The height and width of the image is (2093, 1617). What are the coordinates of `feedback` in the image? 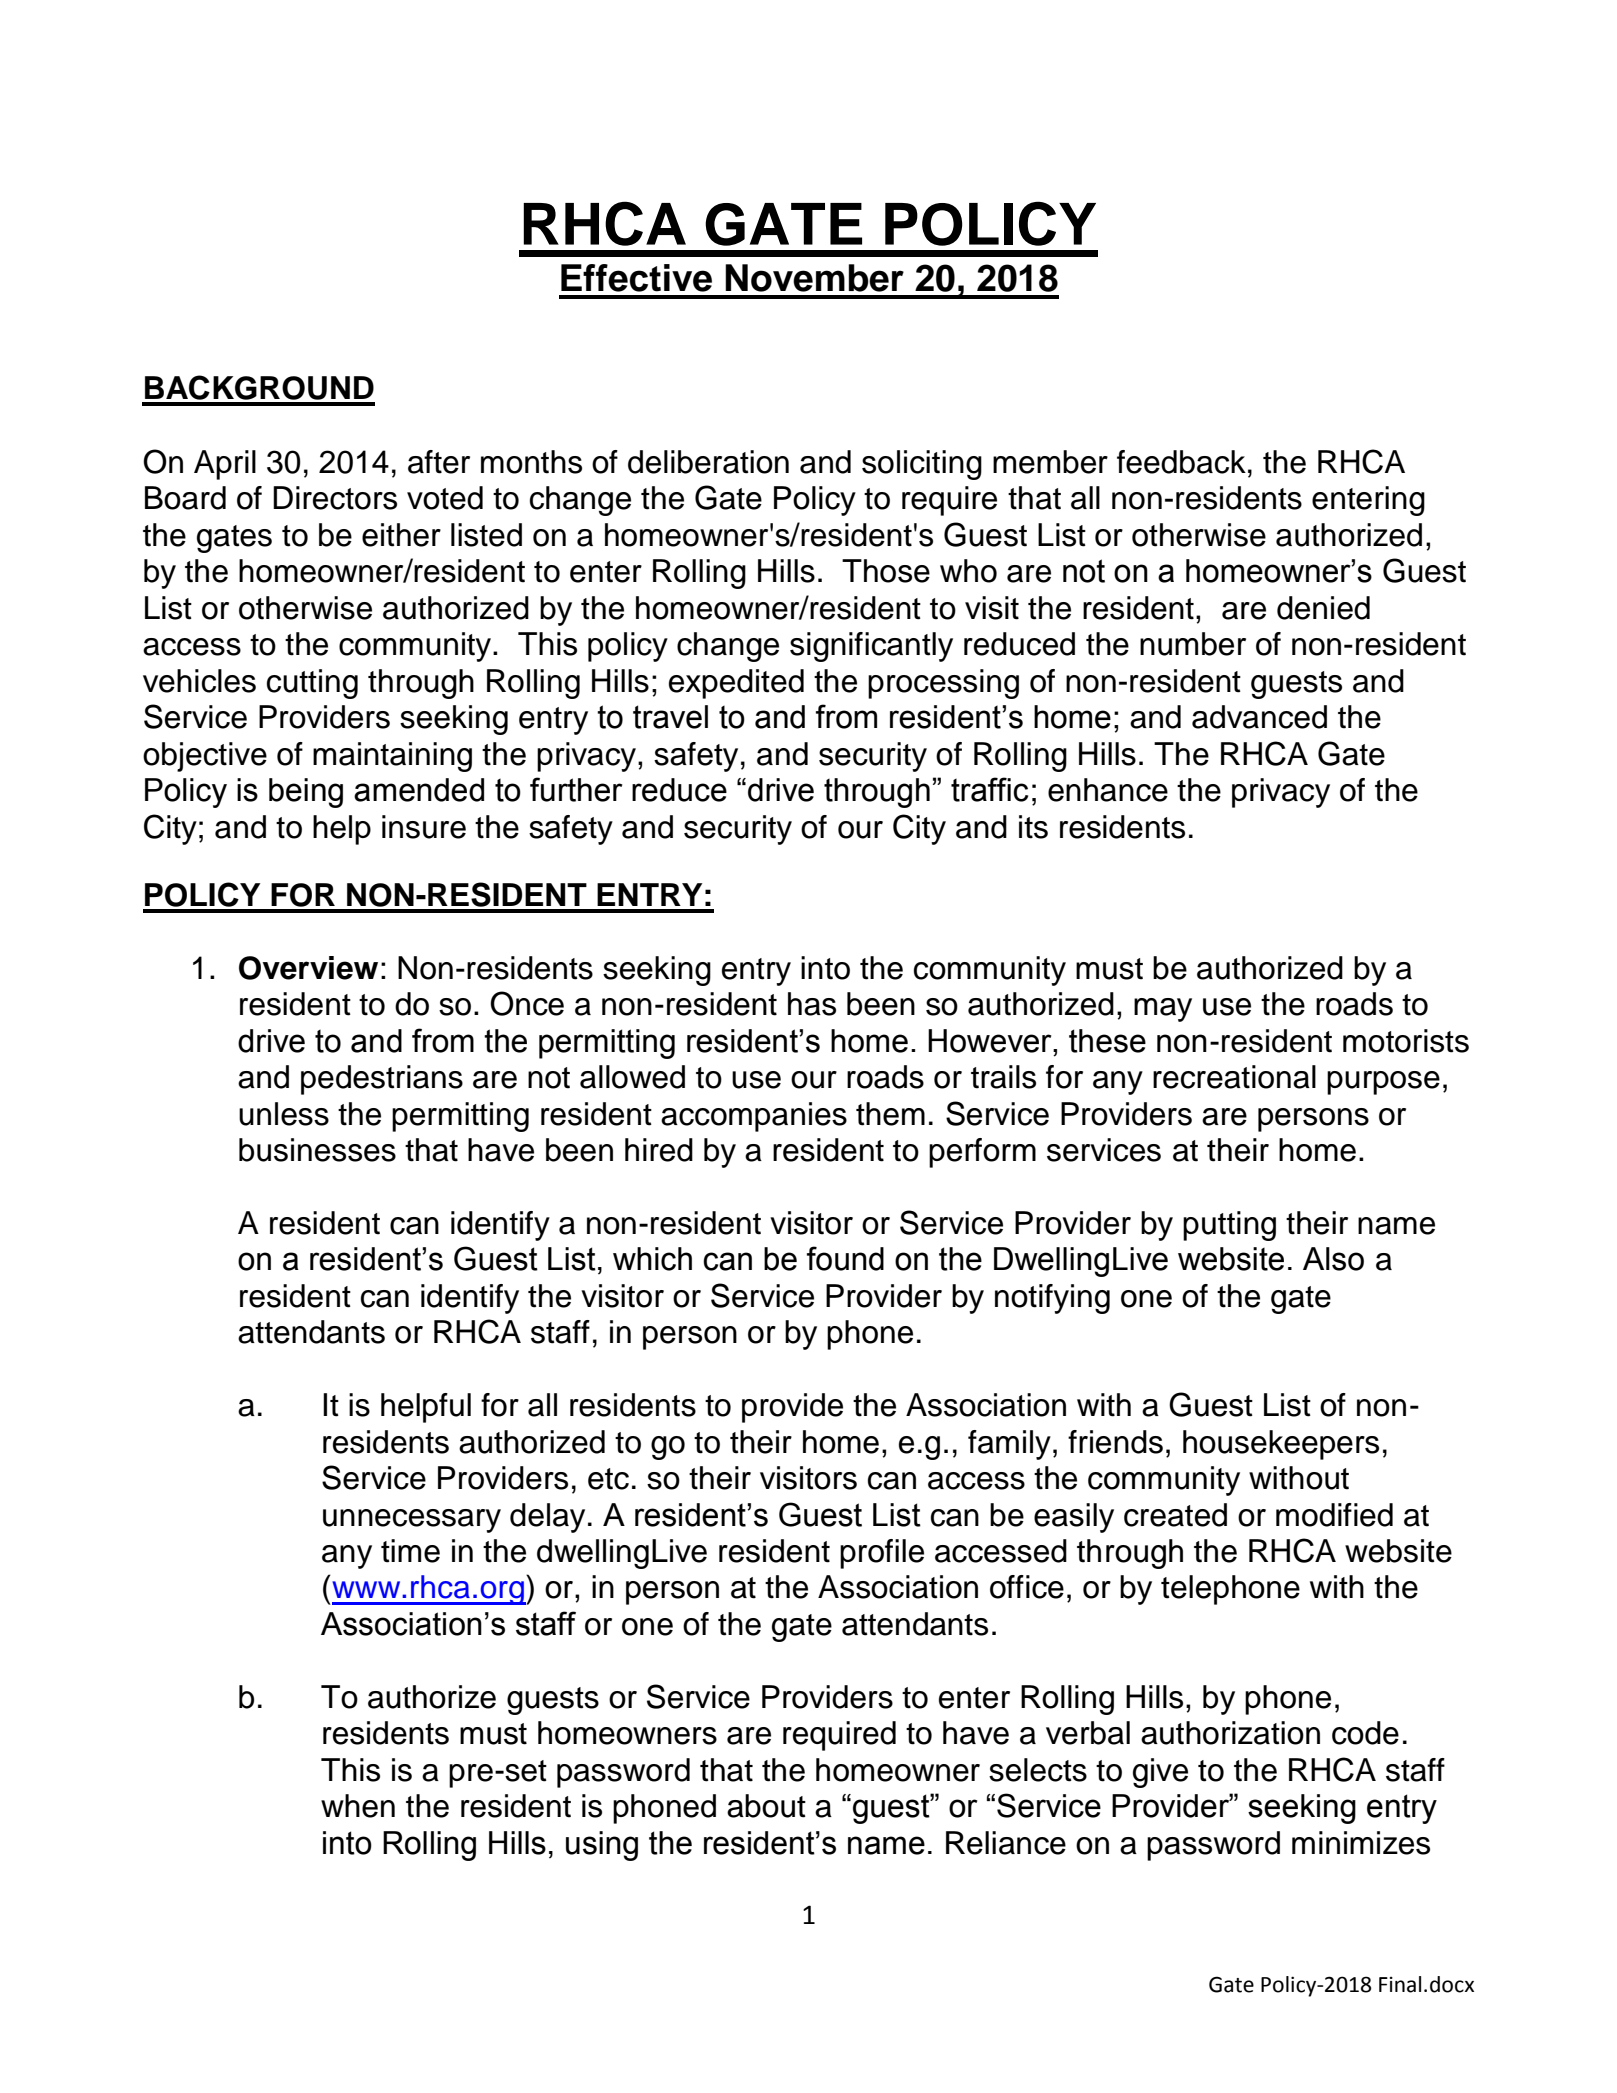 It's located at (1181, 462).
